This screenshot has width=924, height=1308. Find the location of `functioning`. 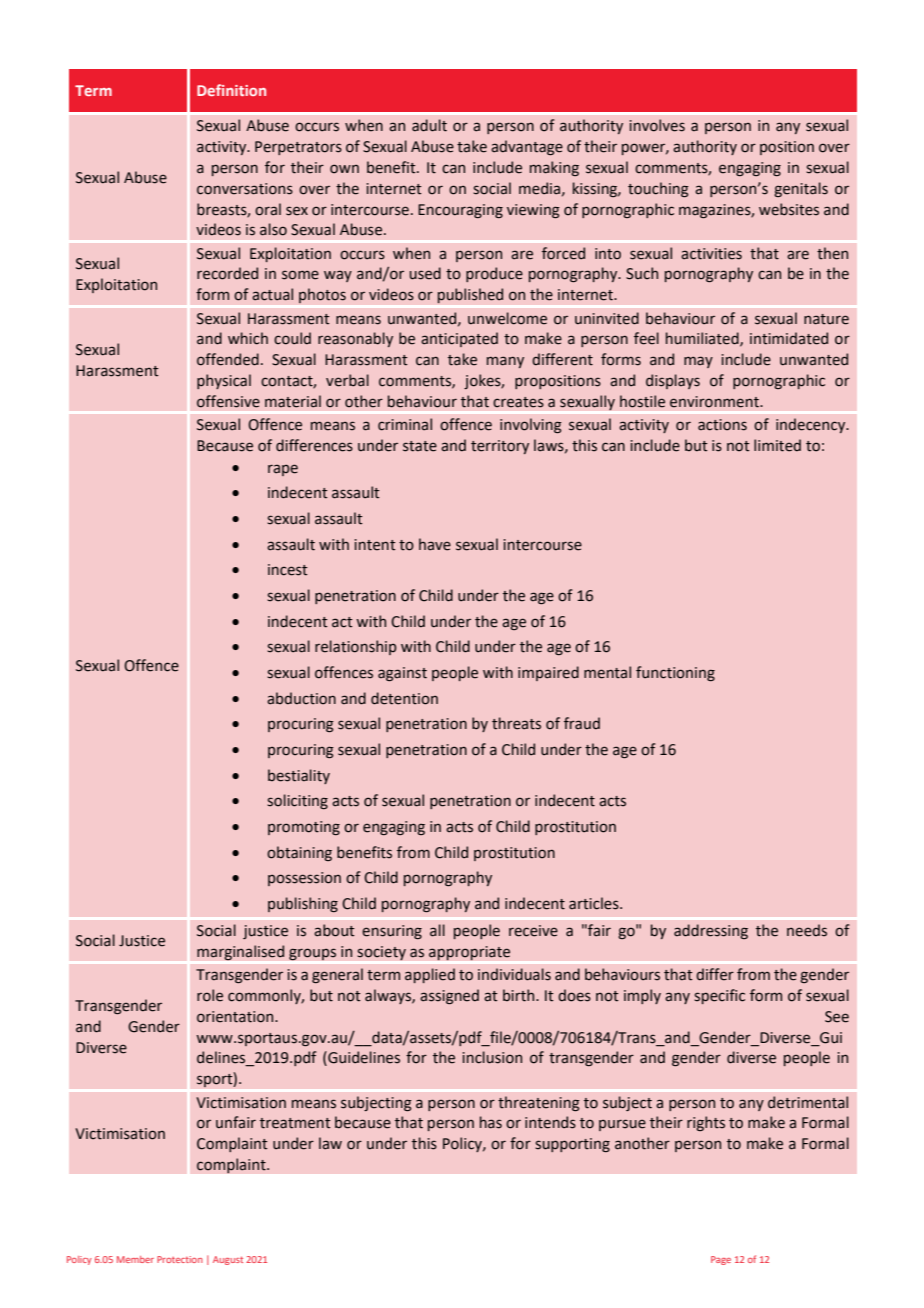

functioning is located at coordinates (675, 673).
